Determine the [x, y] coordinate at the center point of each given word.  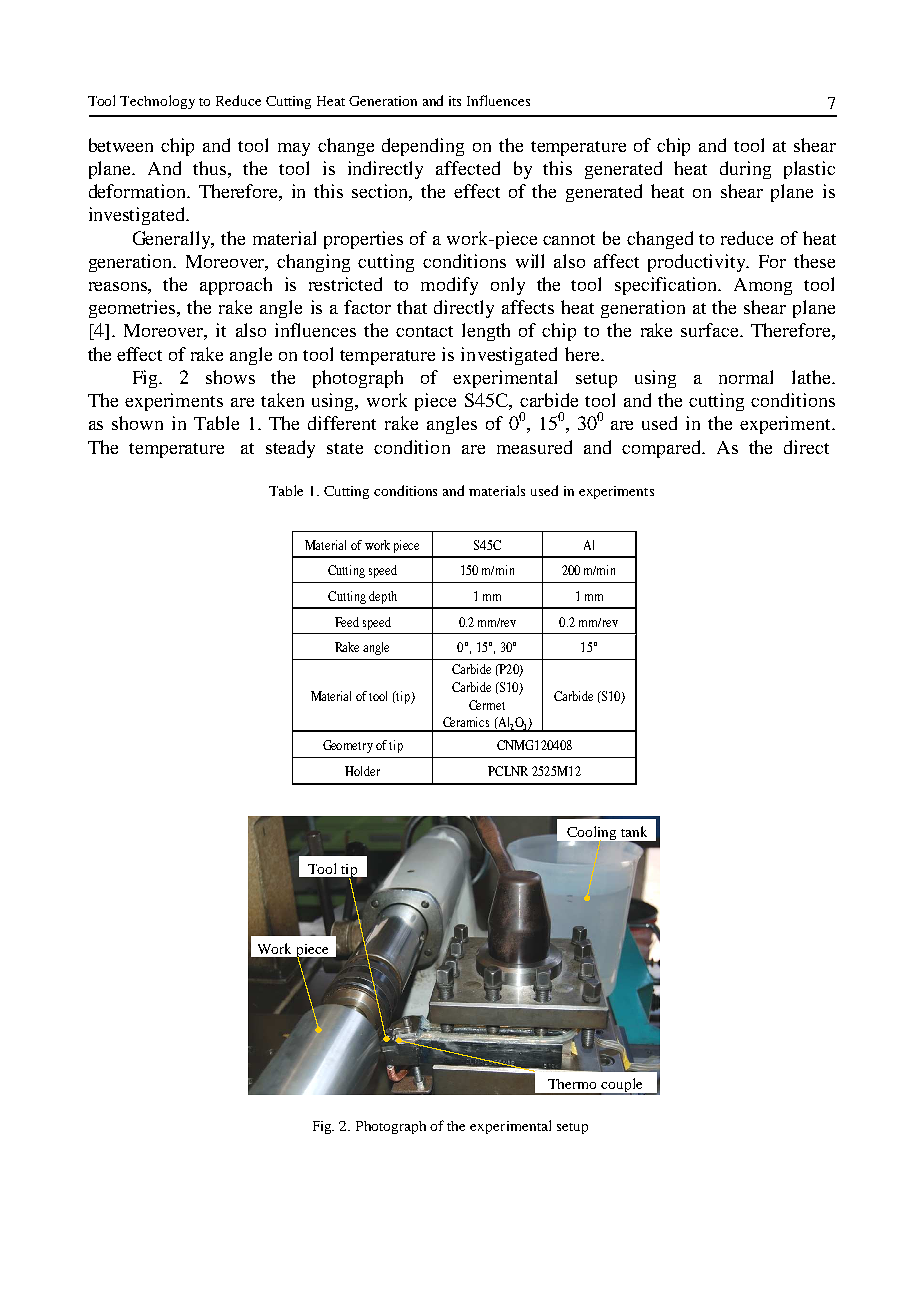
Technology [157, 102]
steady [290, 449]
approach [236, 286]
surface [711, 330]
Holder [362, 771]
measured [534, 447]
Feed [347, 622]
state [345, 448]
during [745, 170]
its [455, 101]
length [486, 332]
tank [634, 831]
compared [663, 449]
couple [622, 1086]
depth [383, 597]
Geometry [348, 746]
